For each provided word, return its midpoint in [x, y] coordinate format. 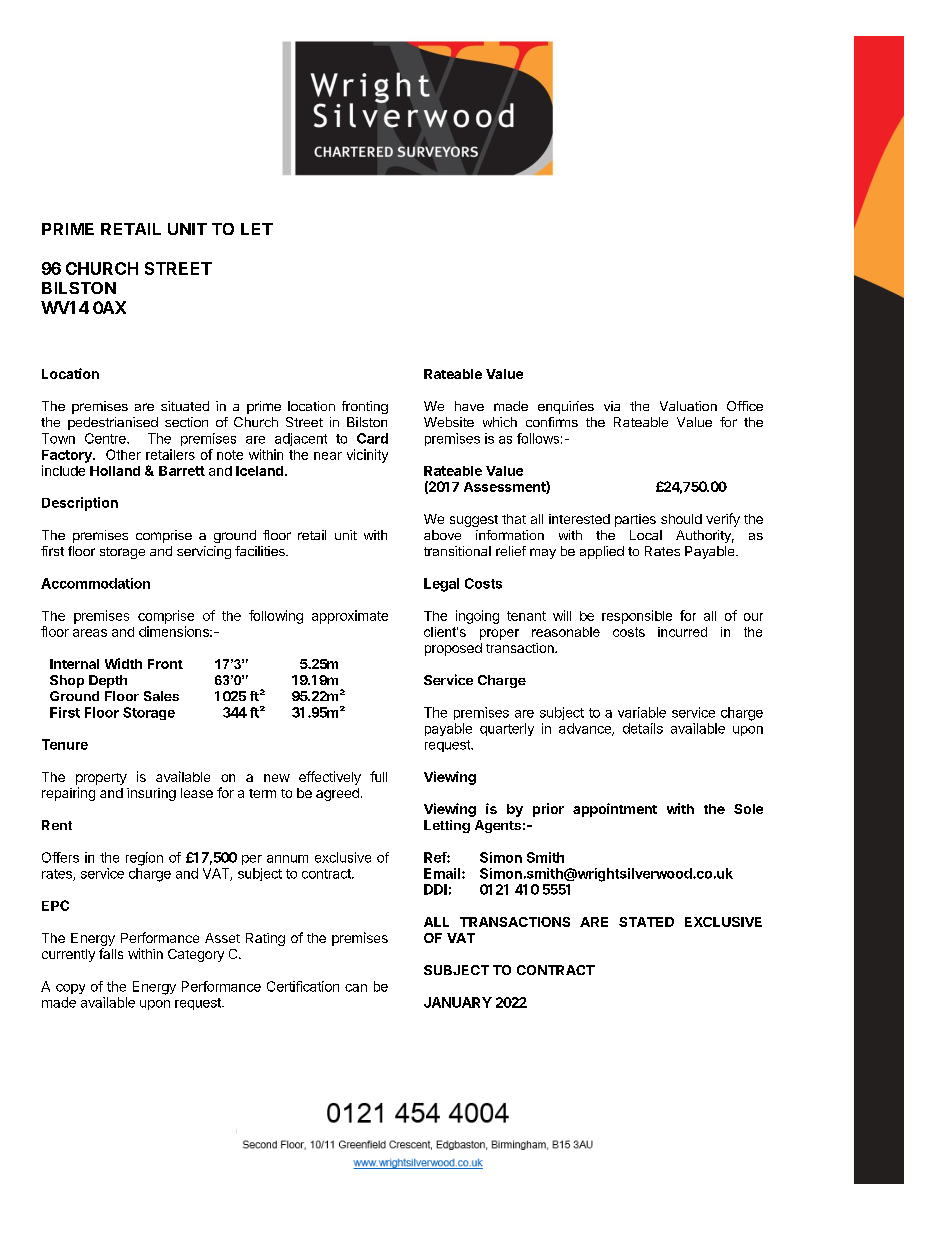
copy [70, 989]
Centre [106, 438]
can [356, 988]
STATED [646, 922]
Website [449, 422]
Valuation [688, 406]
